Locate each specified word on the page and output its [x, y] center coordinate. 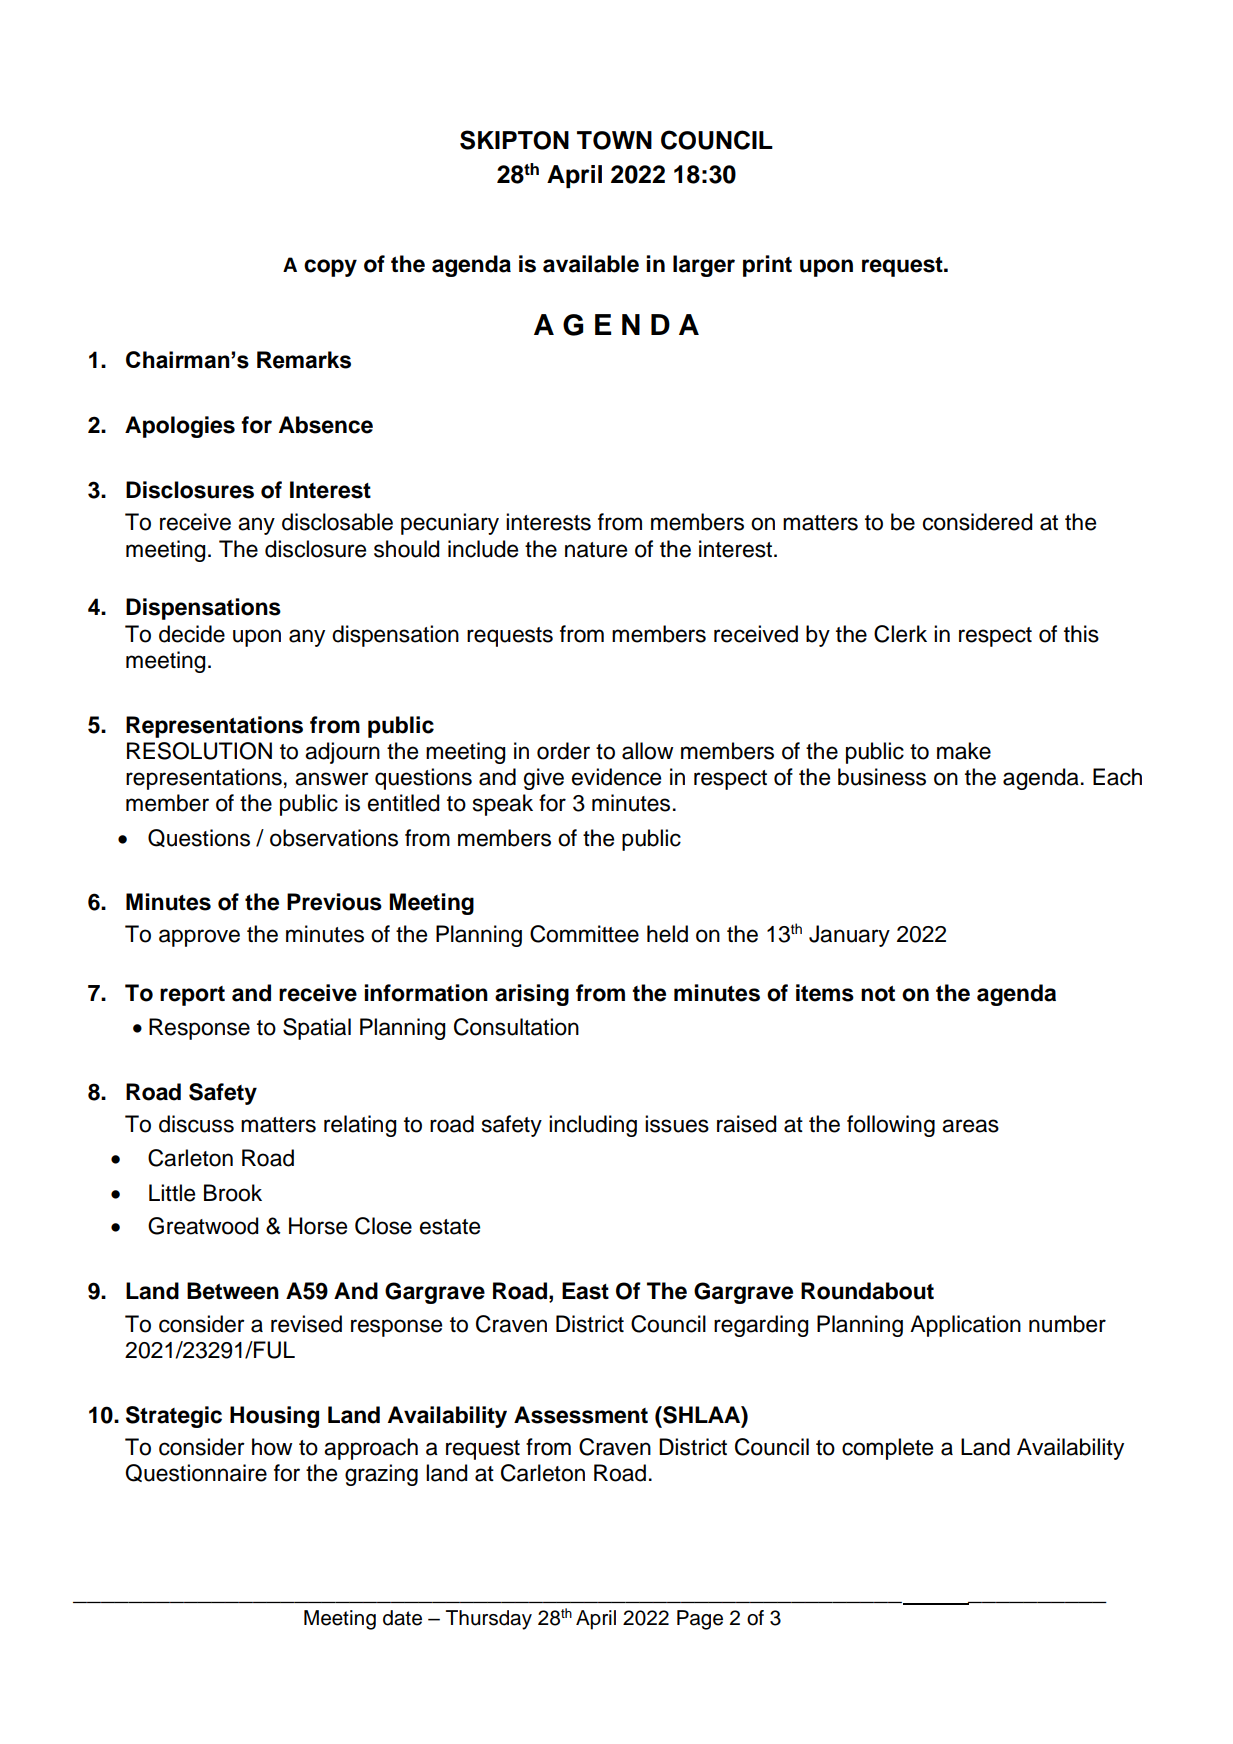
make [964, 751]
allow [647, 751]
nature [596, 550]
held [667, 934]
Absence [326, 425]
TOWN [614, 140]
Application [965, 1326]
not [878, 994]
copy [330, 268]
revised [306, 1324]
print [767, 266]
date [402, 1618]
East [585, 1291]
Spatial [317, 1029]
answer [332, 779]
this [1081, 634]
